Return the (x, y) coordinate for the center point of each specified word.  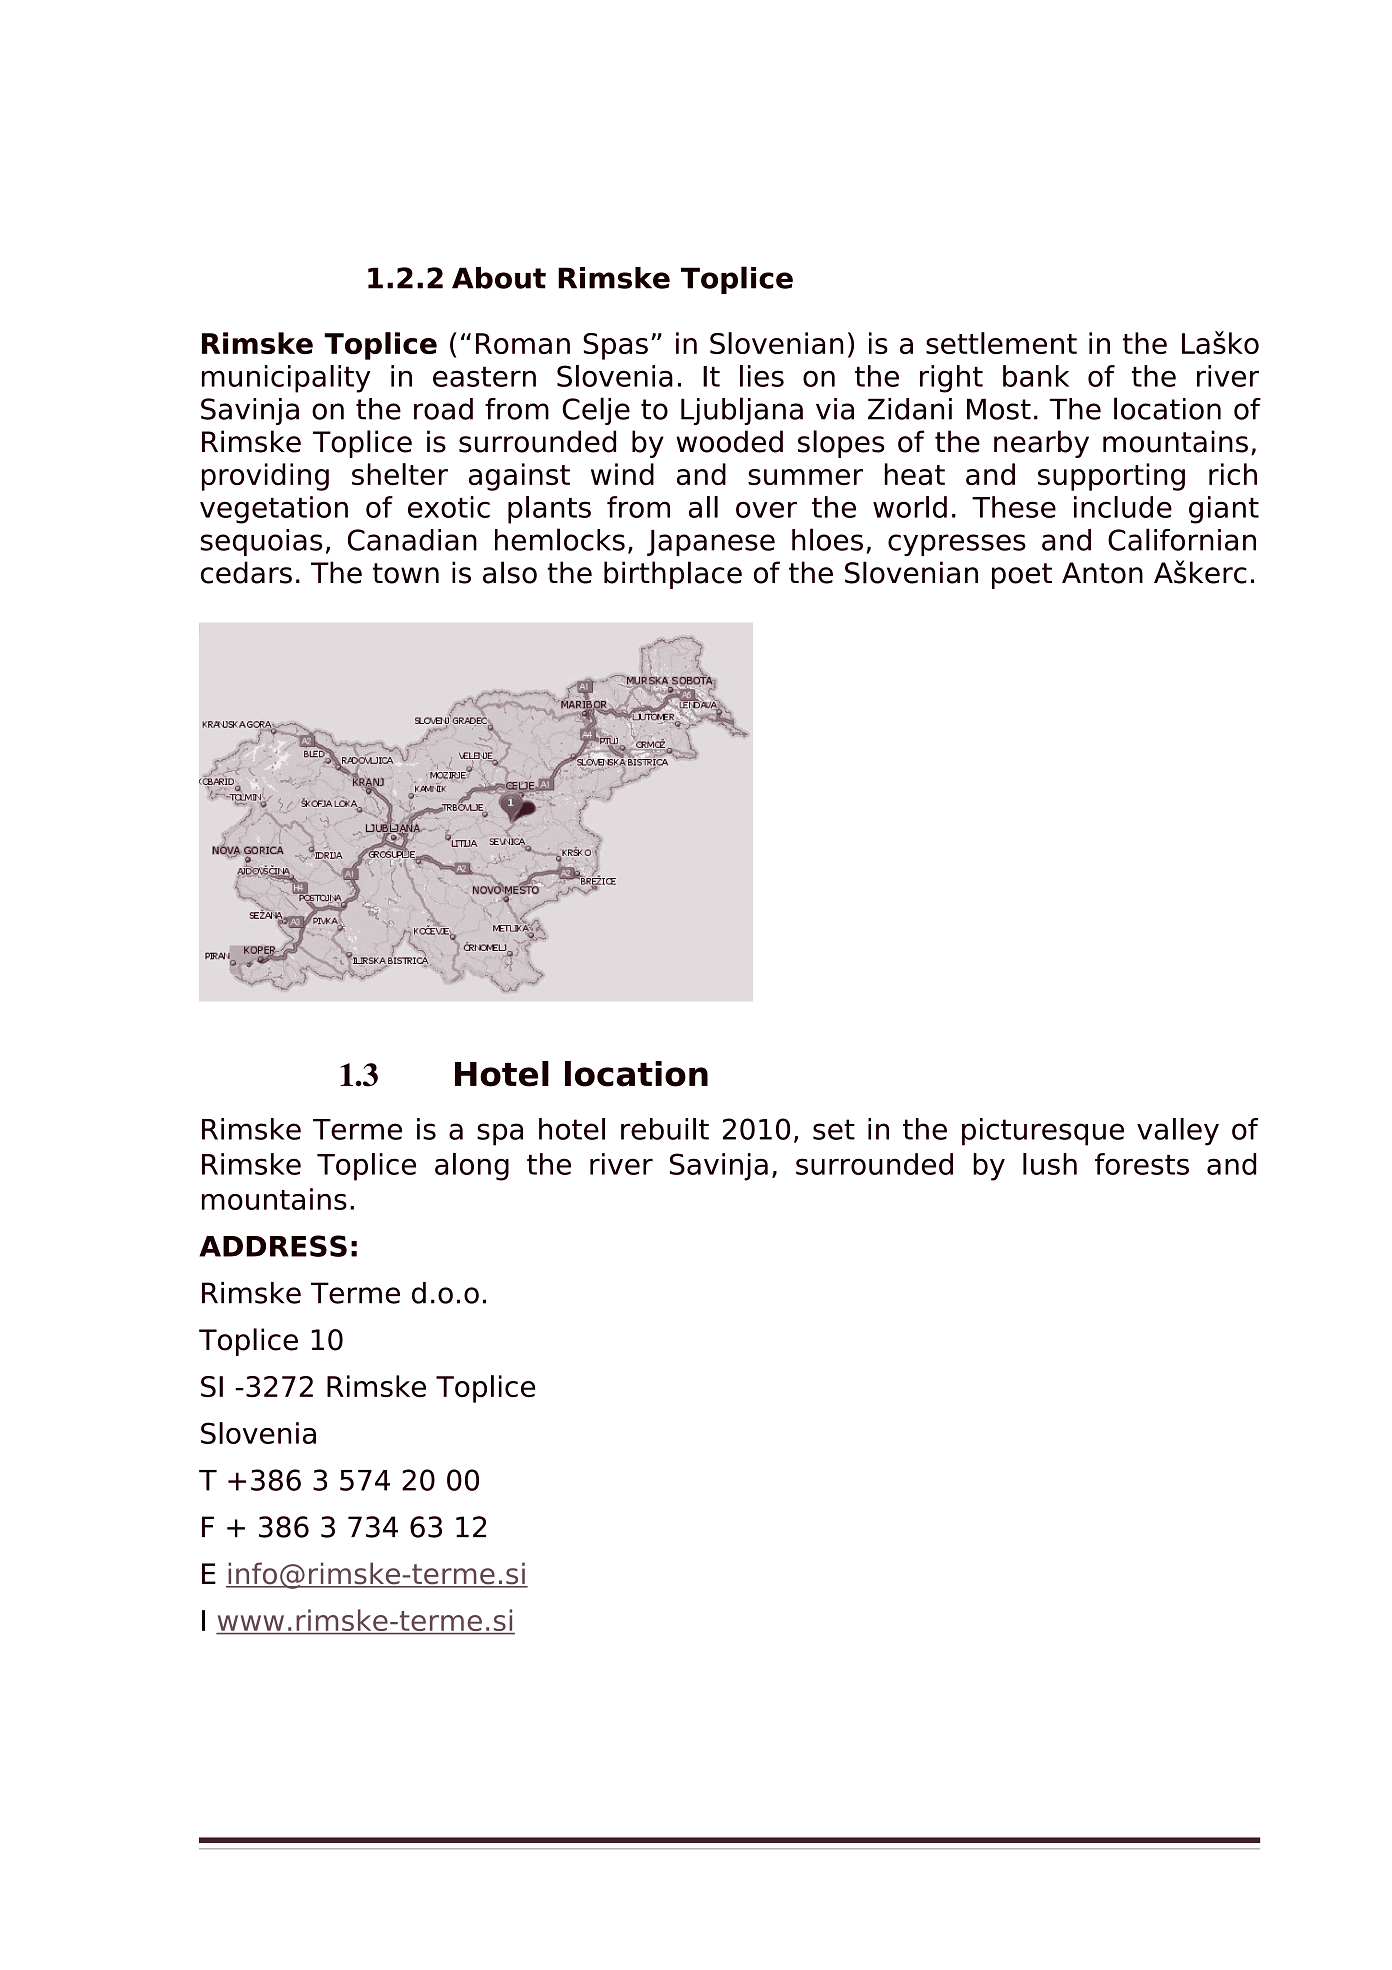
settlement (1001, 343)
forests (1142, 1164)
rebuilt (665, 1129)
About (499, 278)
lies (762, 376)
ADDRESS (273, 1246)
